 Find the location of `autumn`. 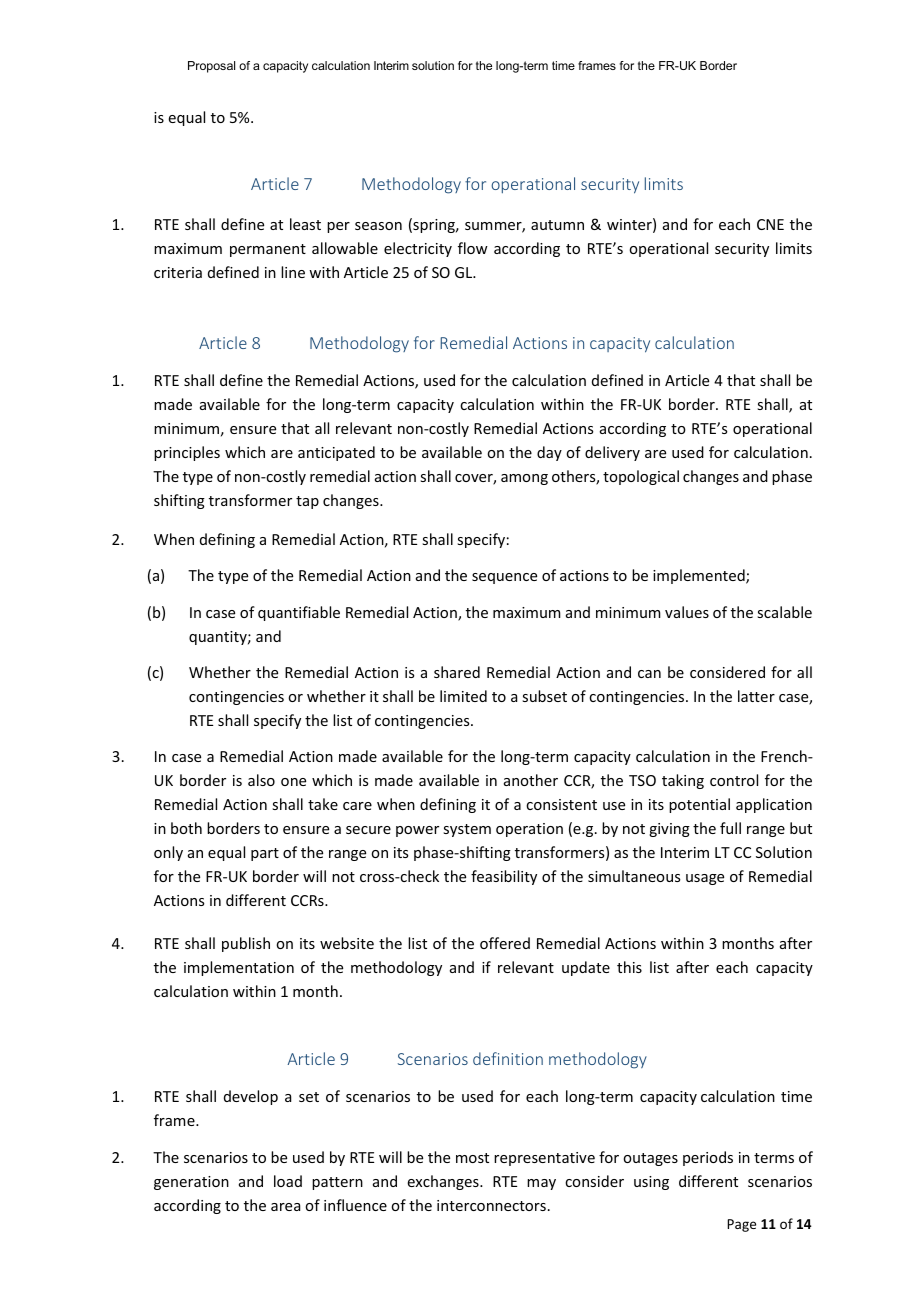

autumn is located at coordinates (557, 225).
